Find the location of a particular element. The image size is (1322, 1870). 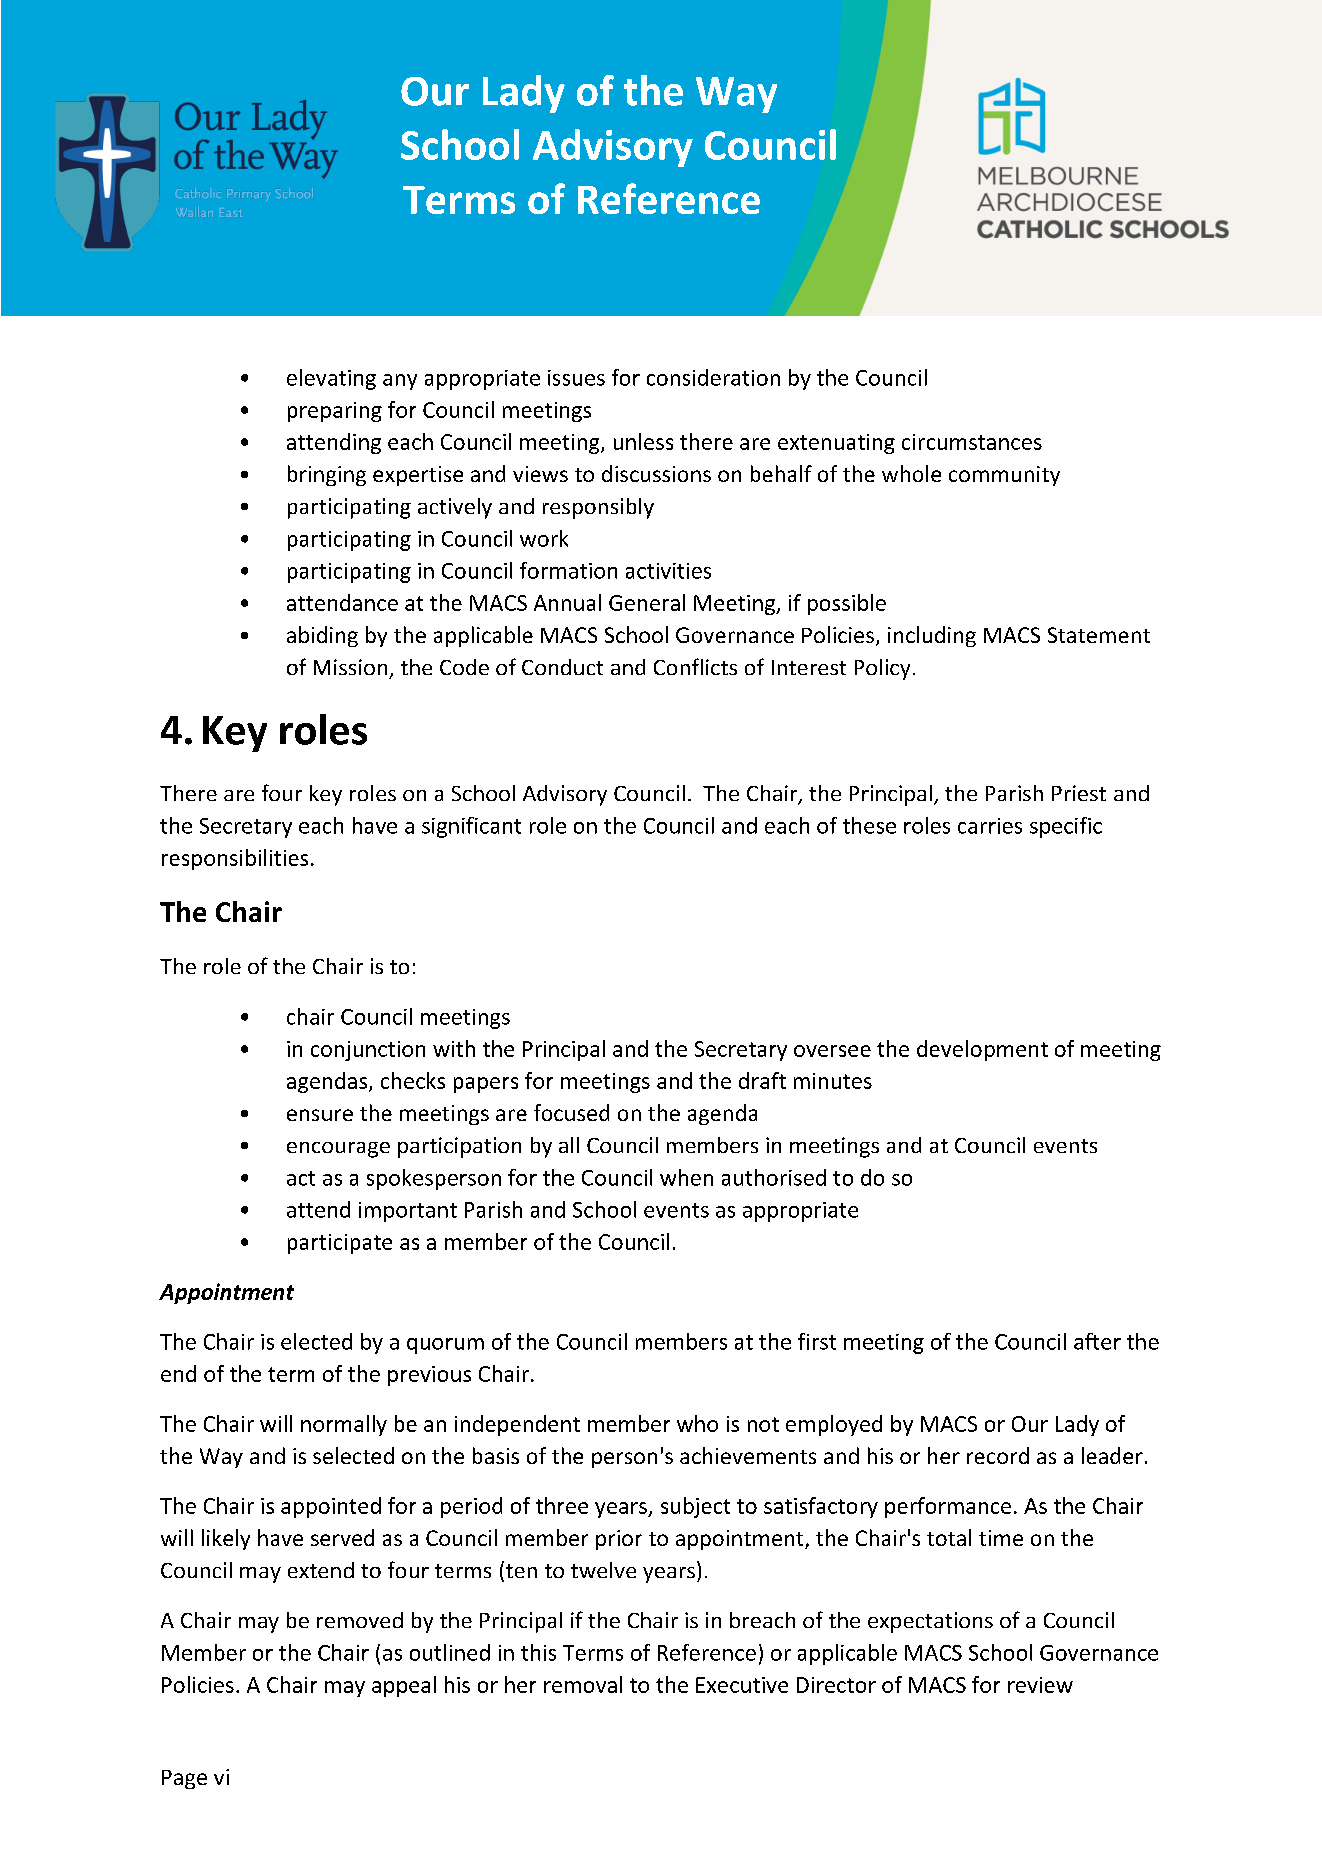

Mission is located at coordinates (350, 667).
